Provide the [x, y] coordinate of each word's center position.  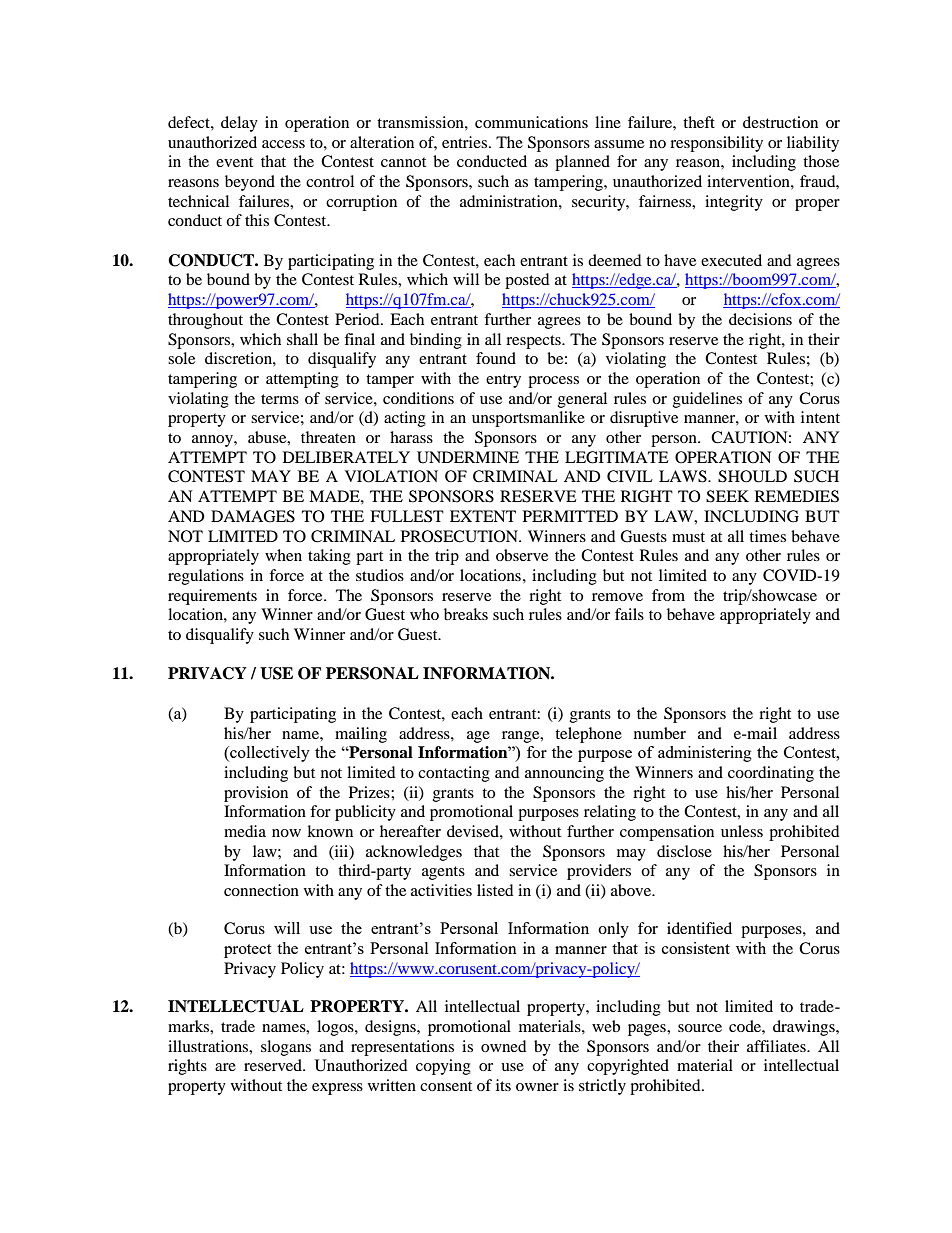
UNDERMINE [468, 457]
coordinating [771, 774]
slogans [286, 1048]
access [283, 144]
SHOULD [752, 476]
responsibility [716, 144]
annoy [213, 441]
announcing [564, 774]
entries [464, 142]
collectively [269, 754]
